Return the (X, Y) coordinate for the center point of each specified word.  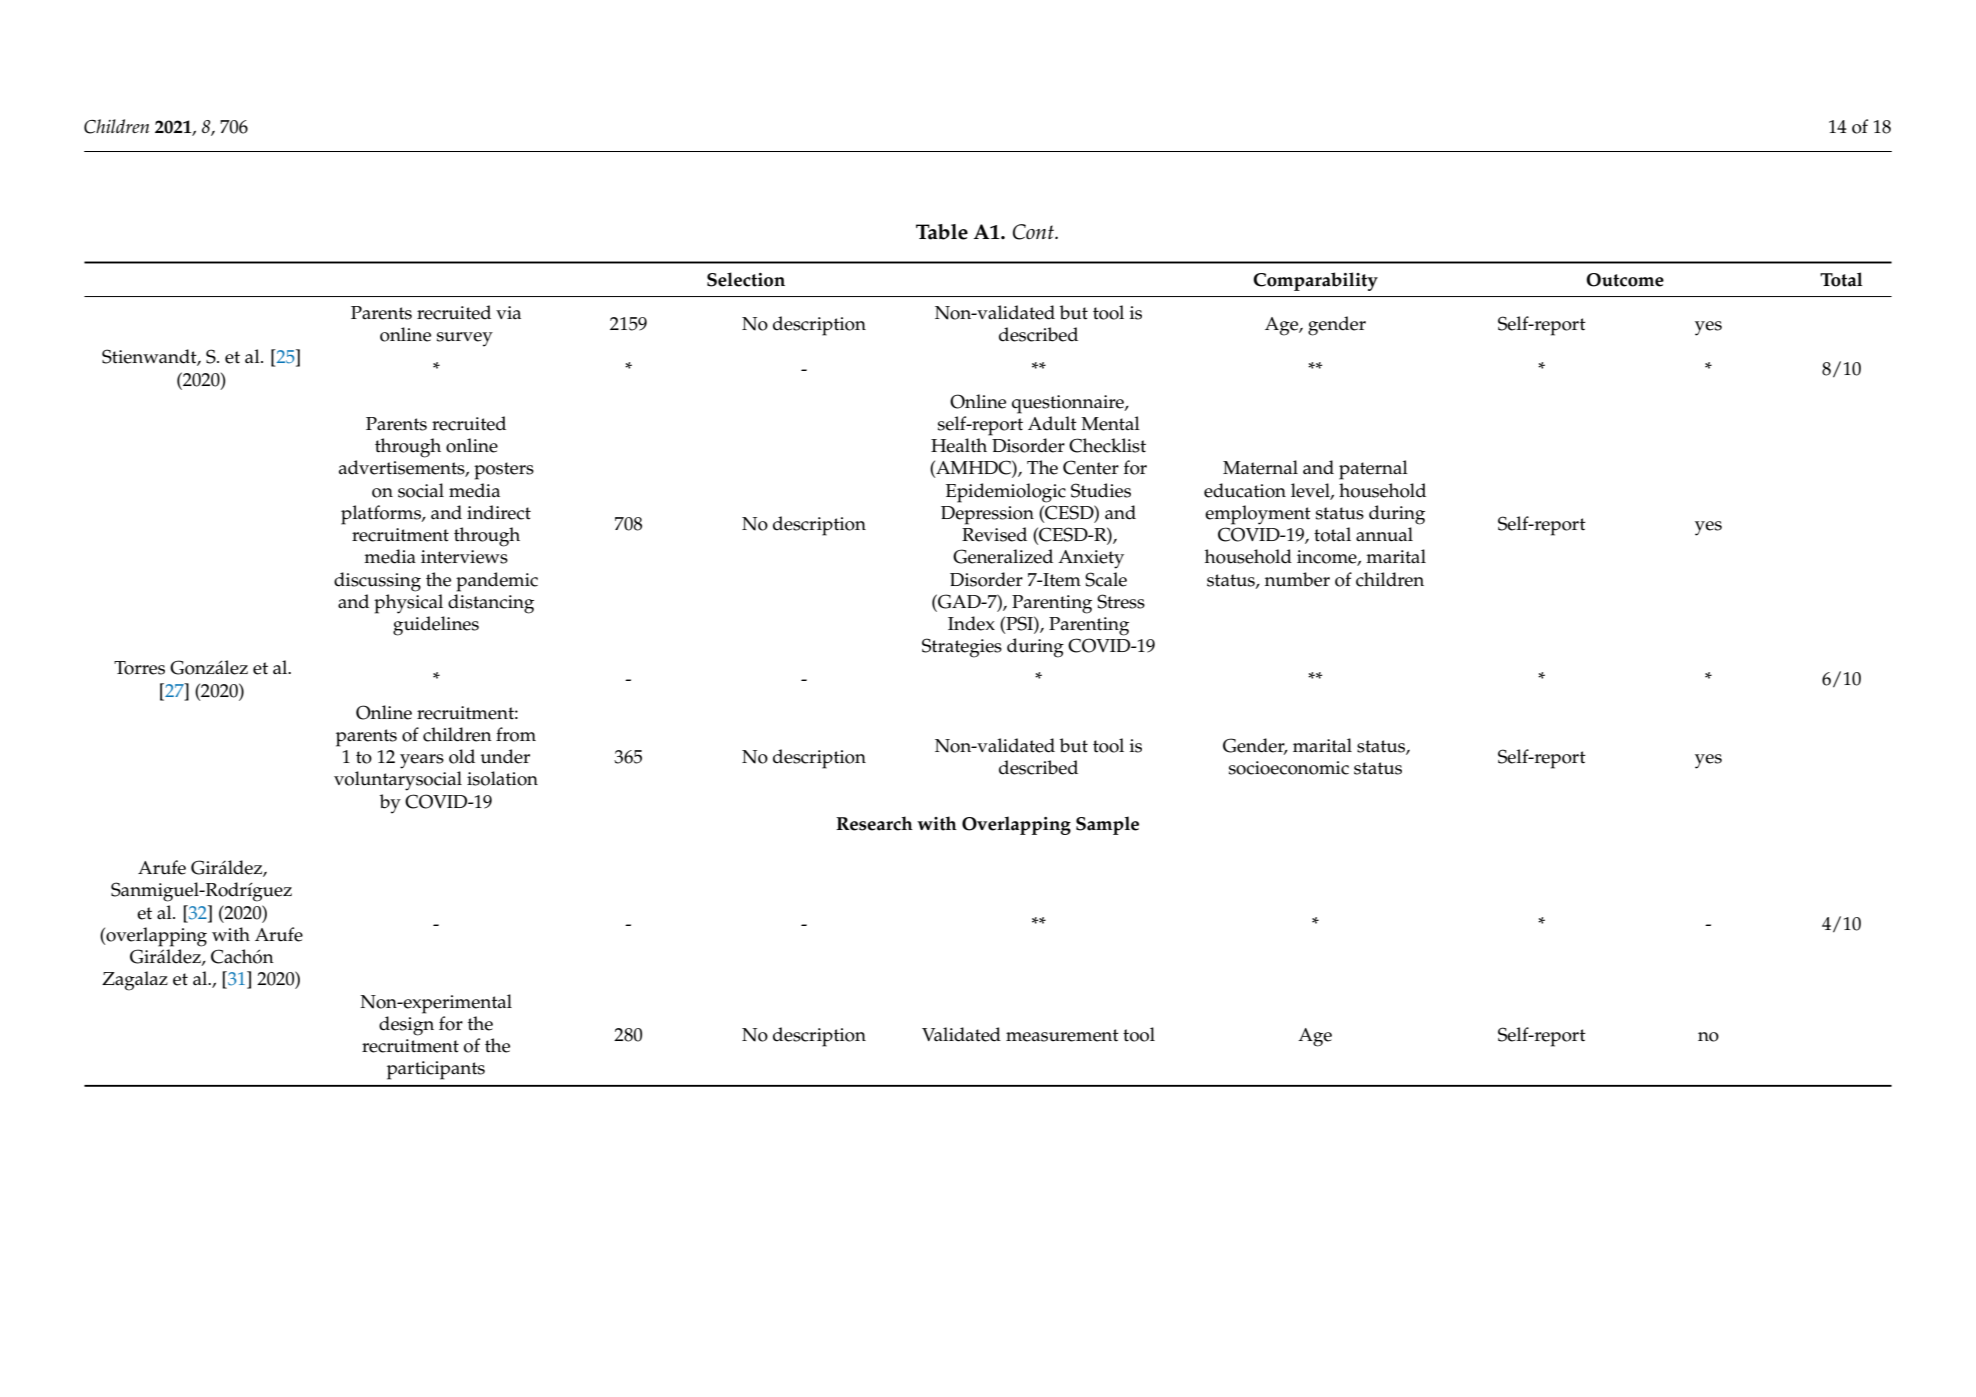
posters (504, 471)
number (1297, 579)
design (406, 1026)
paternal (1373, 470)
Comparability (1315, 281)
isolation (502, 778)
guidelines (436, 626)
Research (874, 823)
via (508, 312)
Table (942, 232)
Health (959, 445)
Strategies (962, 648)
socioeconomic (1289, 768)
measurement (1062, 1035)
